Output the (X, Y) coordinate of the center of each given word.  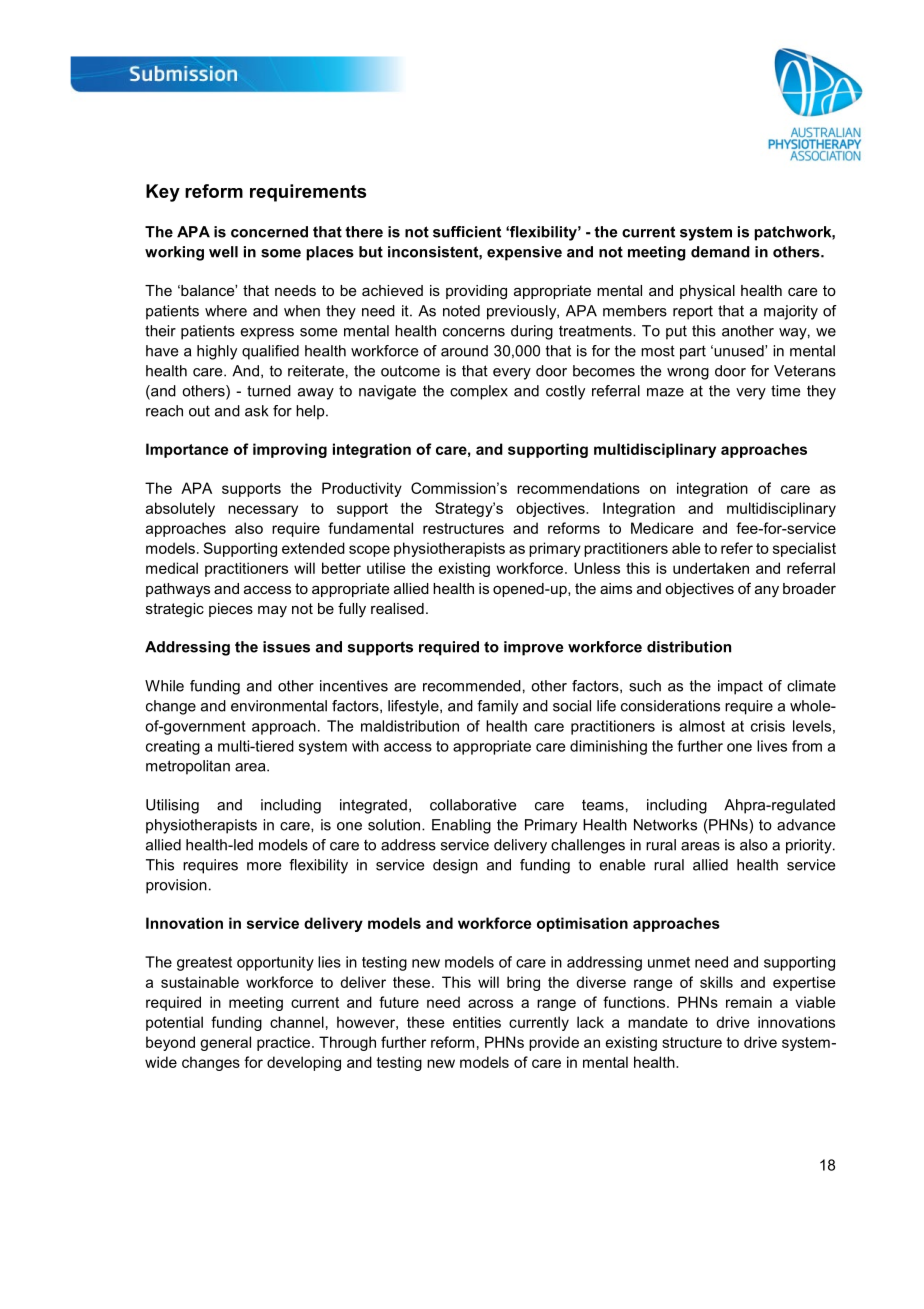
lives (772, 746)
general (225, 1043)
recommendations (578, 488)
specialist (804, 549)
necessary (263, 511)
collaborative (473, 805)
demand (720, 252)
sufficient (467, 232)
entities (477, 1022)
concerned (269, 232)
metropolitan (188, 767)
